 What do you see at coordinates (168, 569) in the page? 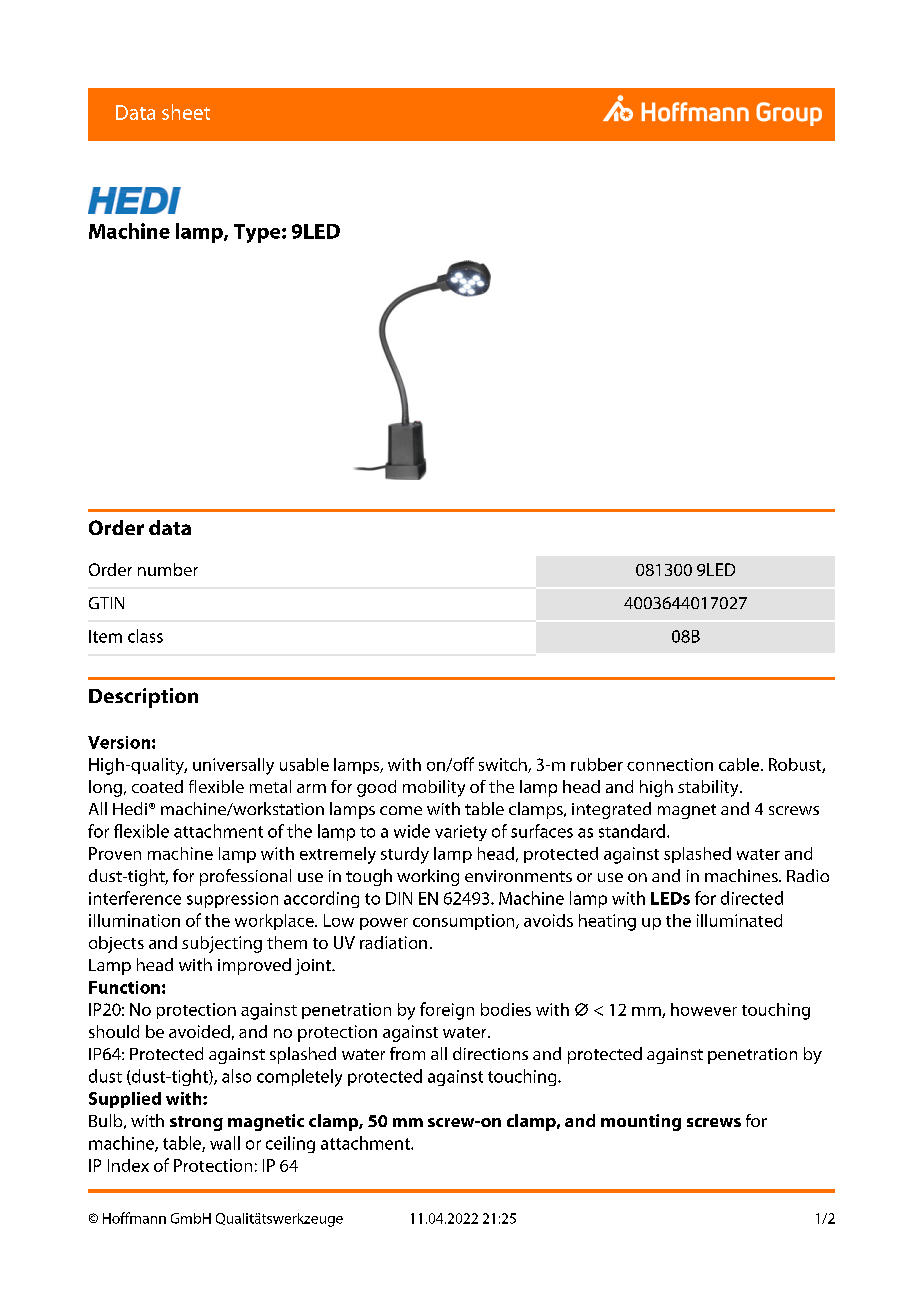
I see `number` at bounding box center [168, 569].
